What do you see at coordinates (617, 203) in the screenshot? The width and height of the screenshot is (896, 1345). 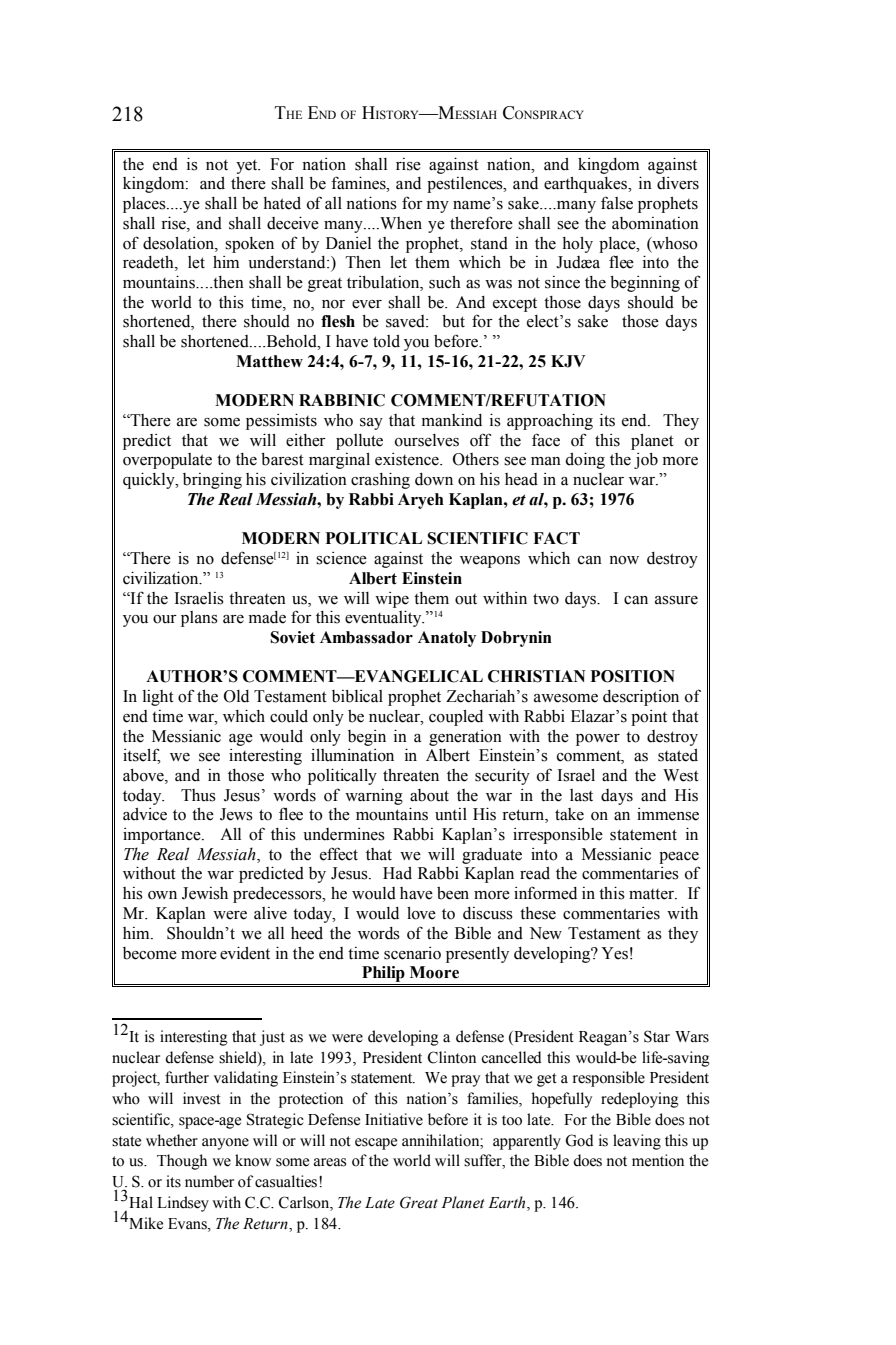 I see `false` at bounding box center [617, 203].
